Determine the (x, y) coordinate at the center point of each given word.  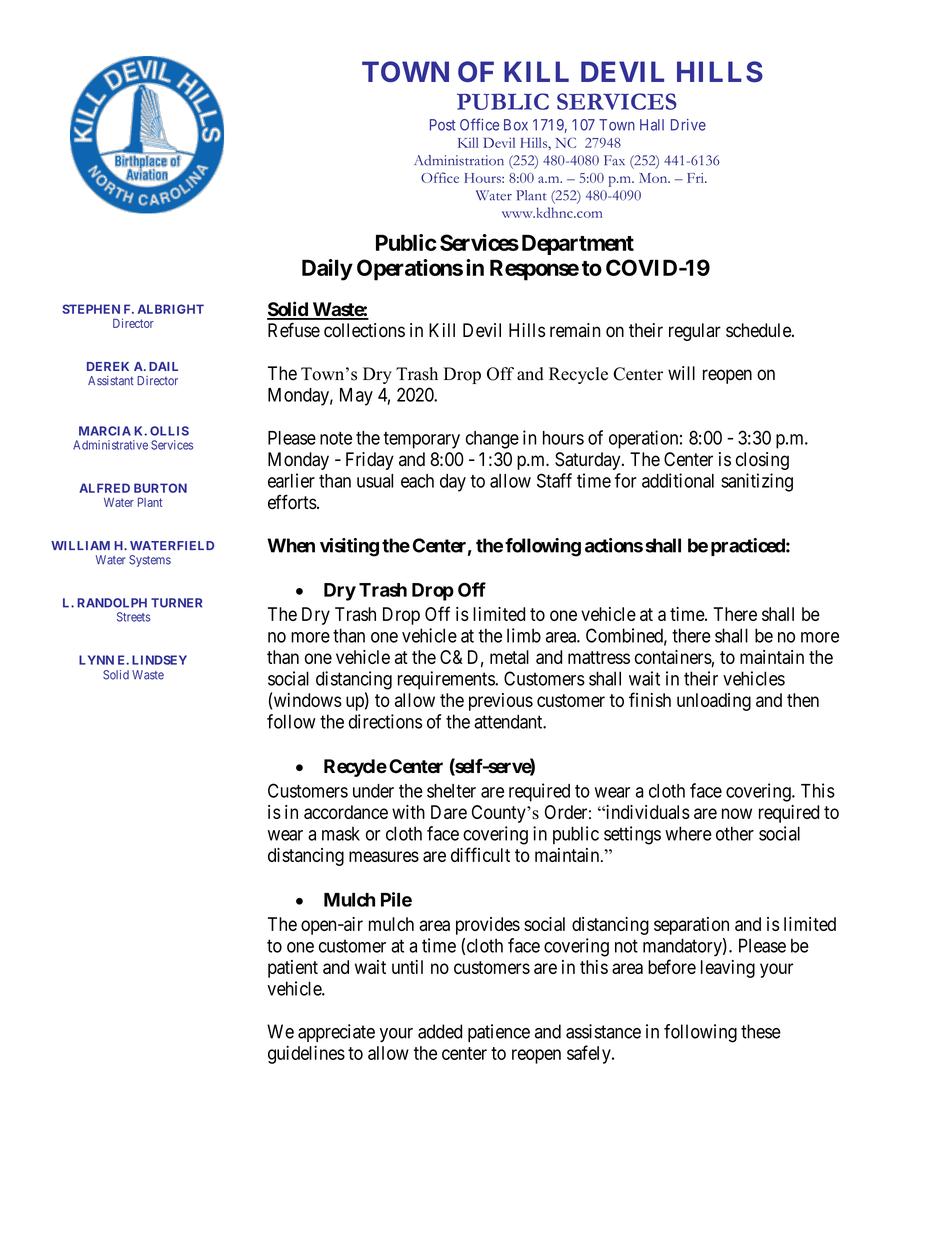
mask (341, 834)
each (417, 481)
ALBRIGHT (171, 309)
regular (695, 332)
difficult (480, 854)
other (735, 833)
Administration (459, 160)
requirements (447, 680)
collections (364, 330)
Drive (688, 125)
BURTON (160, 488)
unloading (714, 702)
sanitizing (757, 482)
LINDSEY (159, 660)
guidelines (306, 1054)
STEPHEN (91, 309)
